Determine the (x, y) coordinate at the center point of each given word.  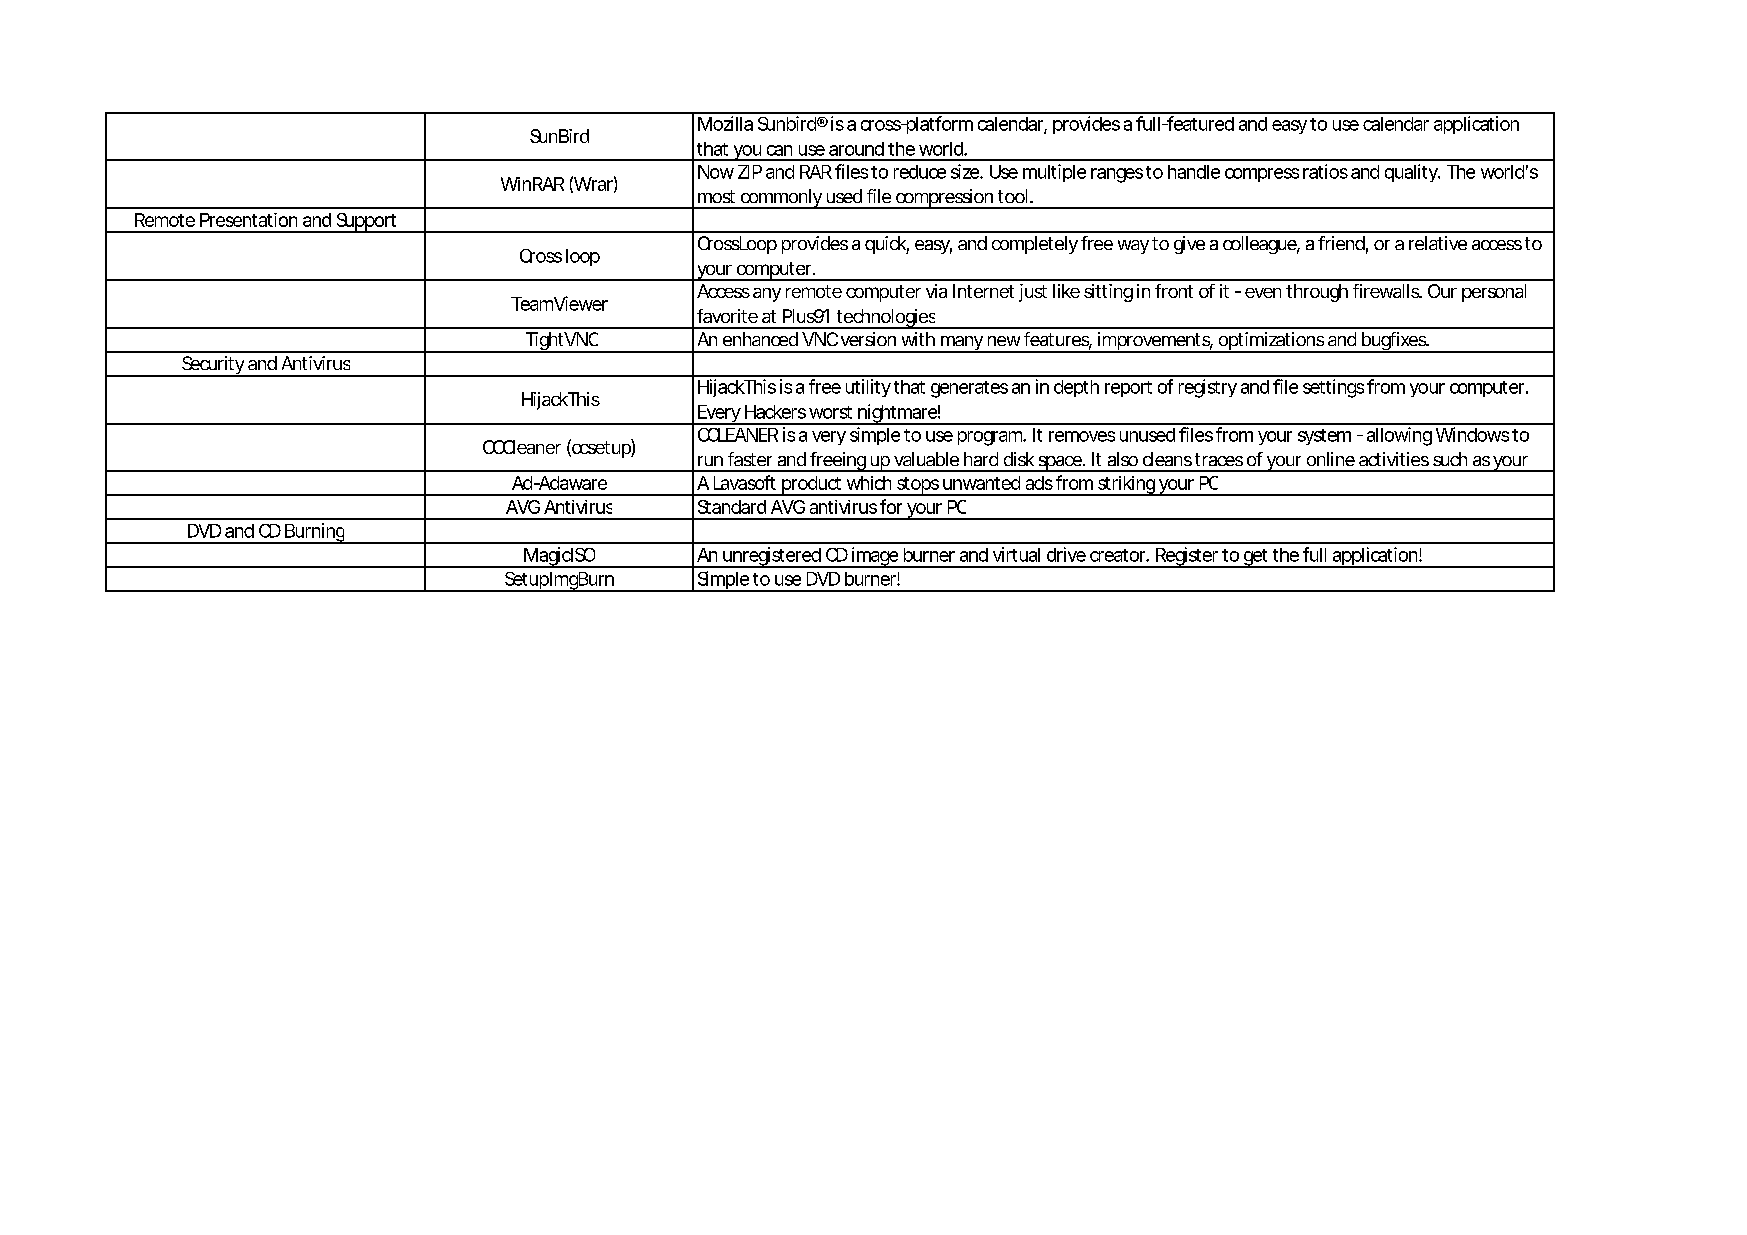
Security (213, 366)
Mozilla (725, 123)
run (710, 461)
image (875, 557)
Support (367, 223)
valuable (926, 459)
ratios (1325, 171)
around (856, 149)
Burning (315, 533)
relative (1438, 243)
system (1324, 437)
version (868, 339)
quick (887, 245)
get (1256, 558)
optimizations (1271, 342)
